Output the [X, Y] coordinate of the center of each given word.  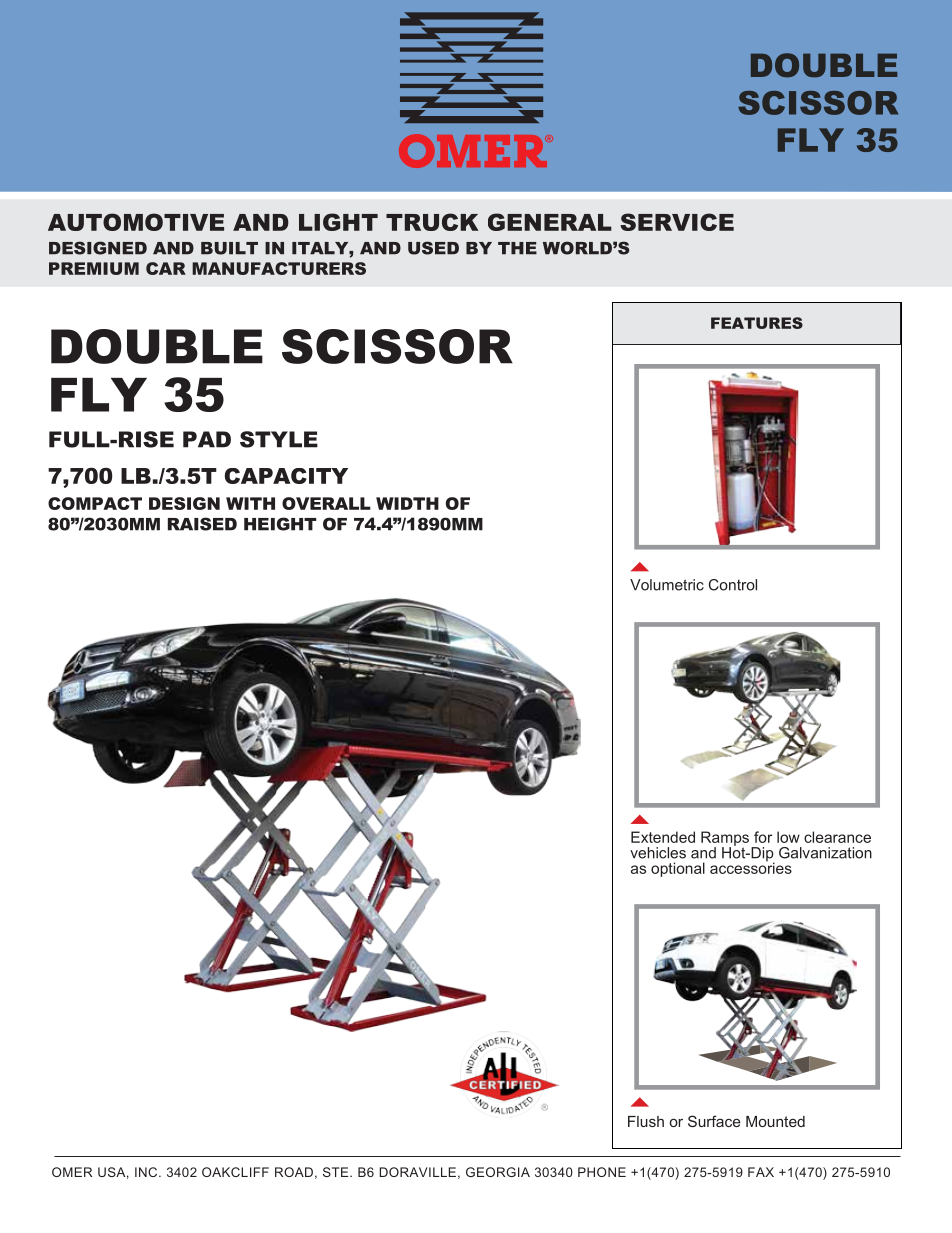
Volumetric [667, 585]
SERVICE [677, 222]
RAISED [202, 524]
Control [733, 585]
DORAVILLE [417, 1172]
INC [147, 1172]
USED [433, 248]
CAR [166, 268]
